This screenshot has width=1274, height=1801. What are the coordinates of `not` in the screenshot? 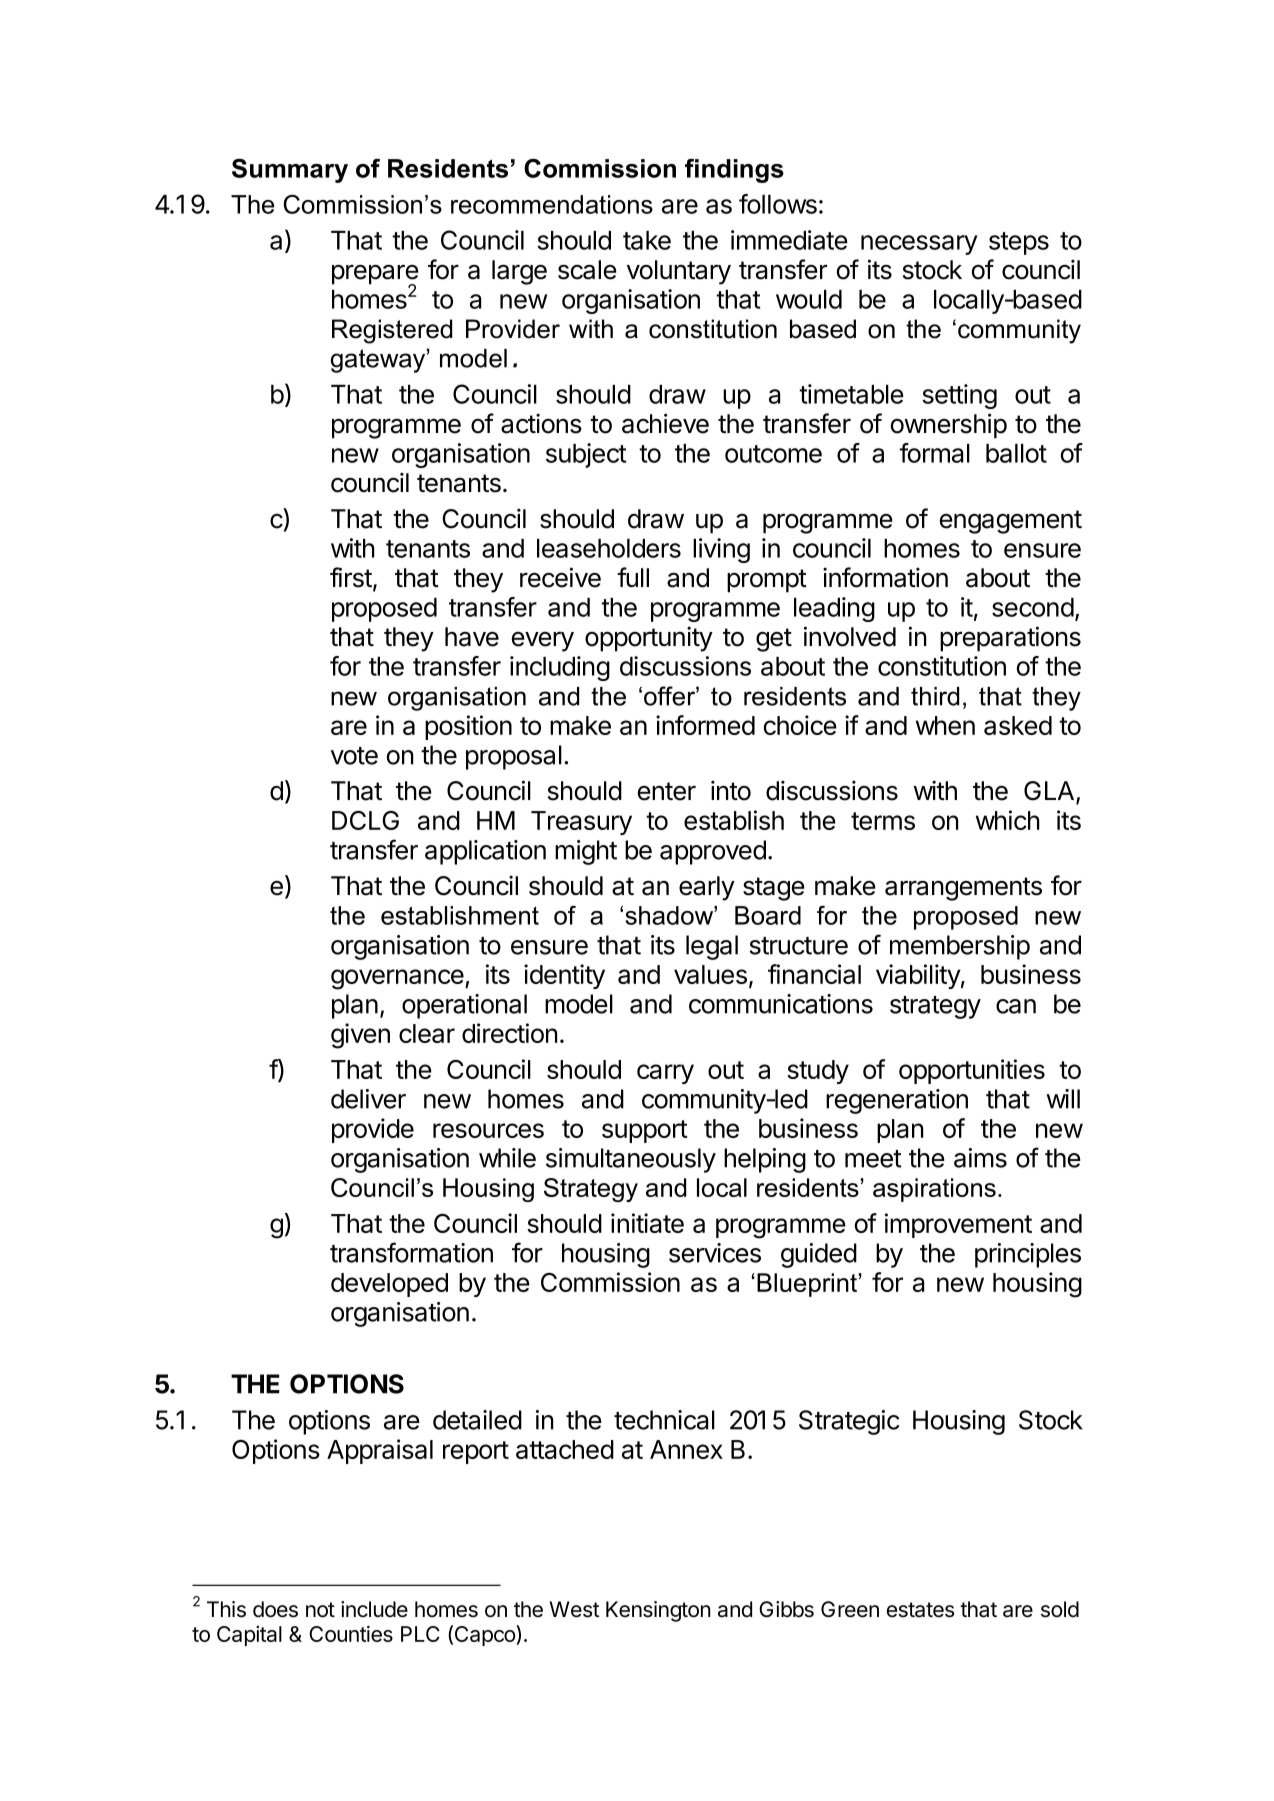 It's located at (320, 1610).
